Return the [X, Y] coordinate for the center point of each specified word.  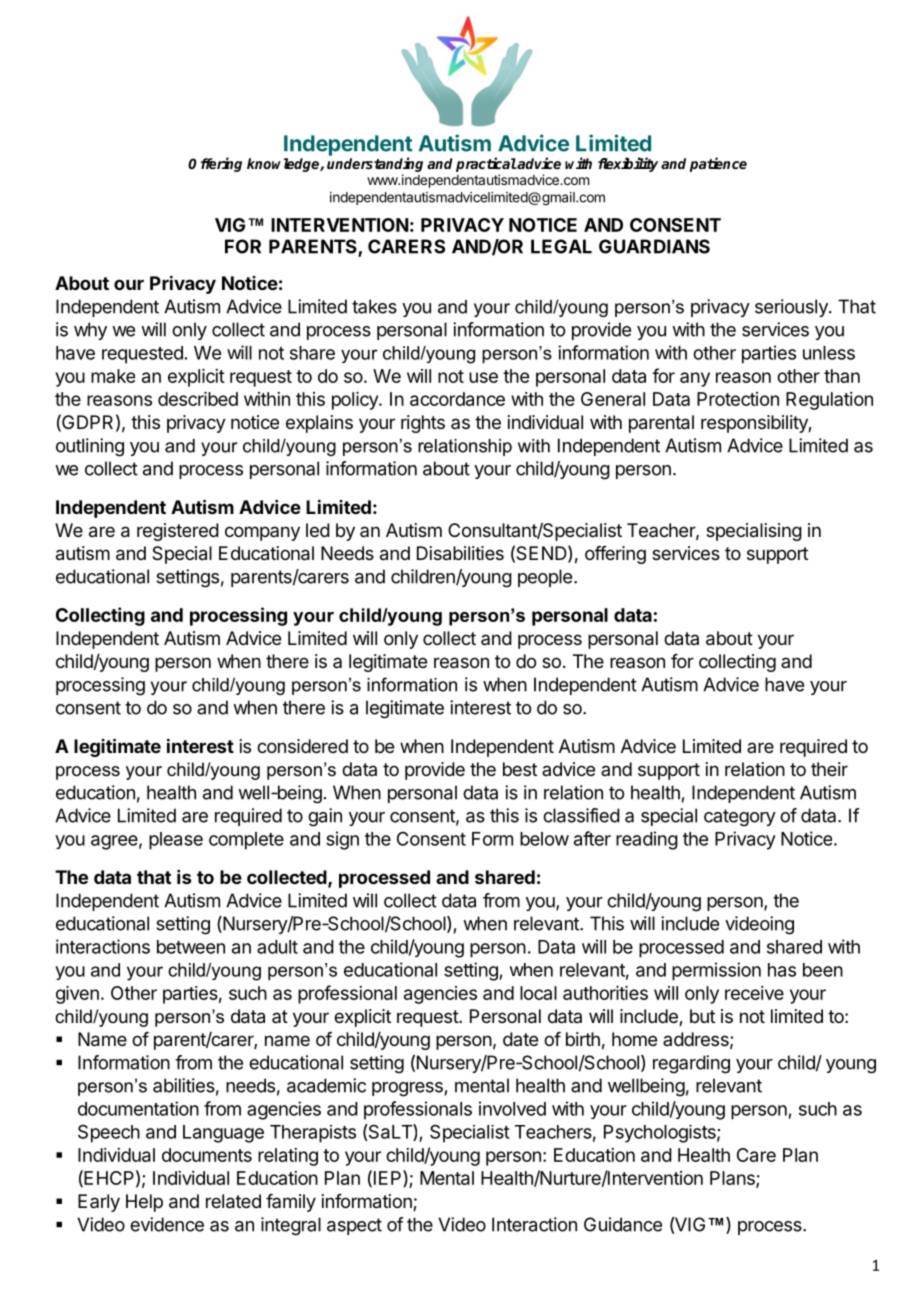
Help [144, 1203]
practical [486, 164]
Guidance [623, 1224]
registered [178, 532]
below [544, 839]
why [90, 331]
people [545, 578]
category [740, 818]
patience [718, 164]
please [176, 841]
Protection [738, 399]
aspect [354, 1226]
